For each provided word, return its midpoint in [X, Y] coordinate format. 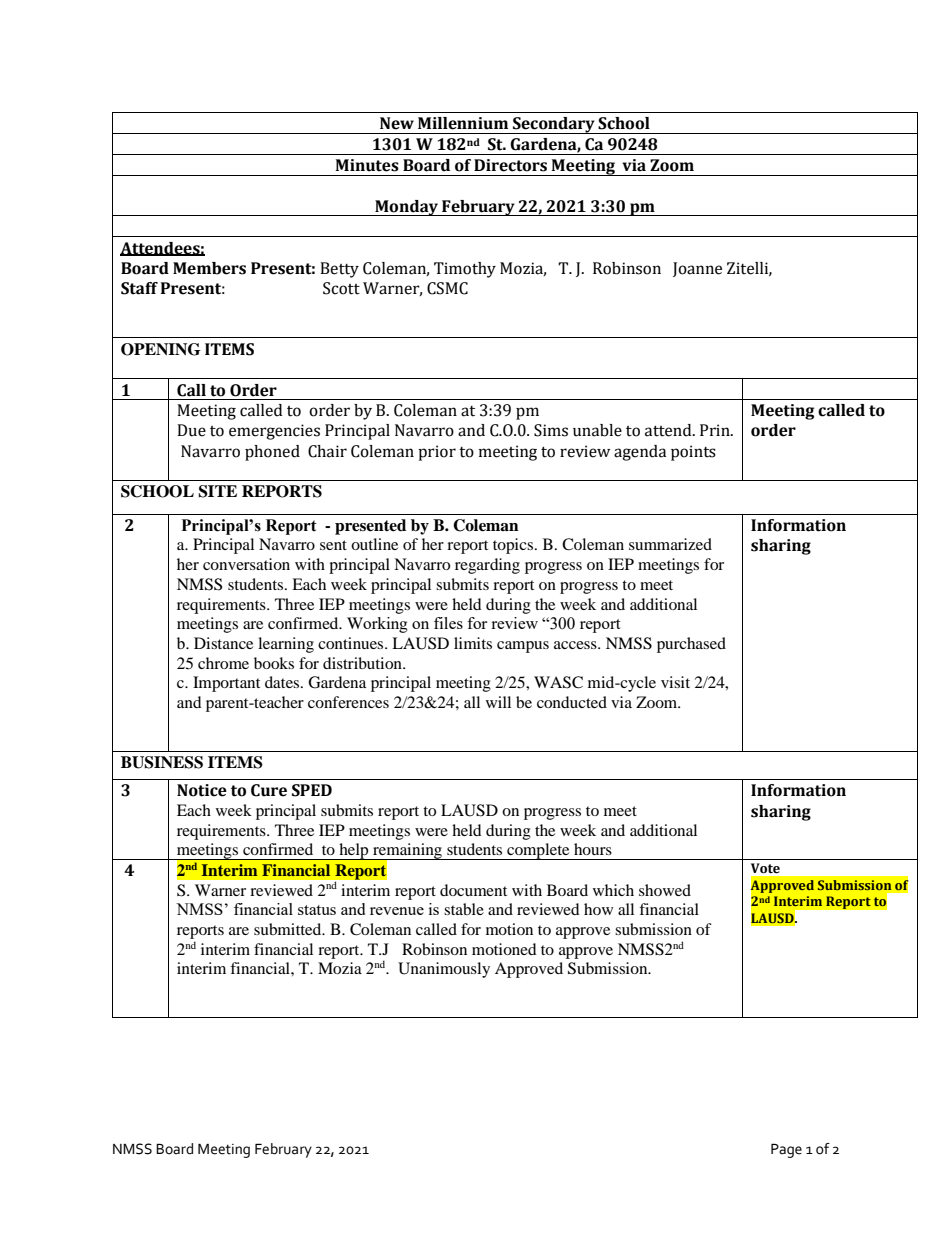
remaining [407, 852]
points [693, 453]
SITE [217, 491]
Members [209, 268]
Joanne [697, 269]
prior [437, 453]
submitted [289, 929]
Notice [202, 790]
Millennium [463, 123]
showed [665, 890]
